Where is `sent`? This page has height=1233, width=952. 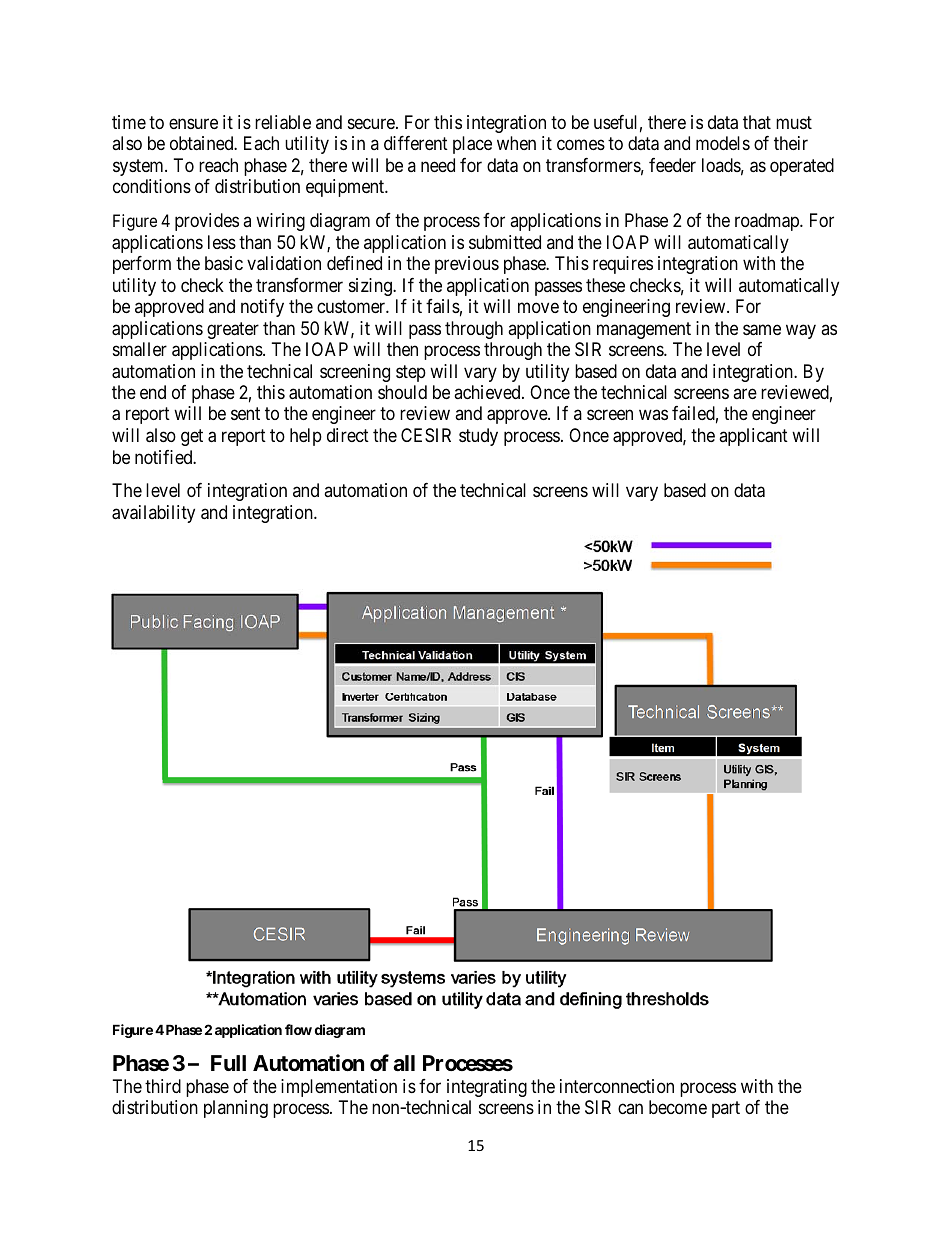
sent is located at coordinates (245, 414).
